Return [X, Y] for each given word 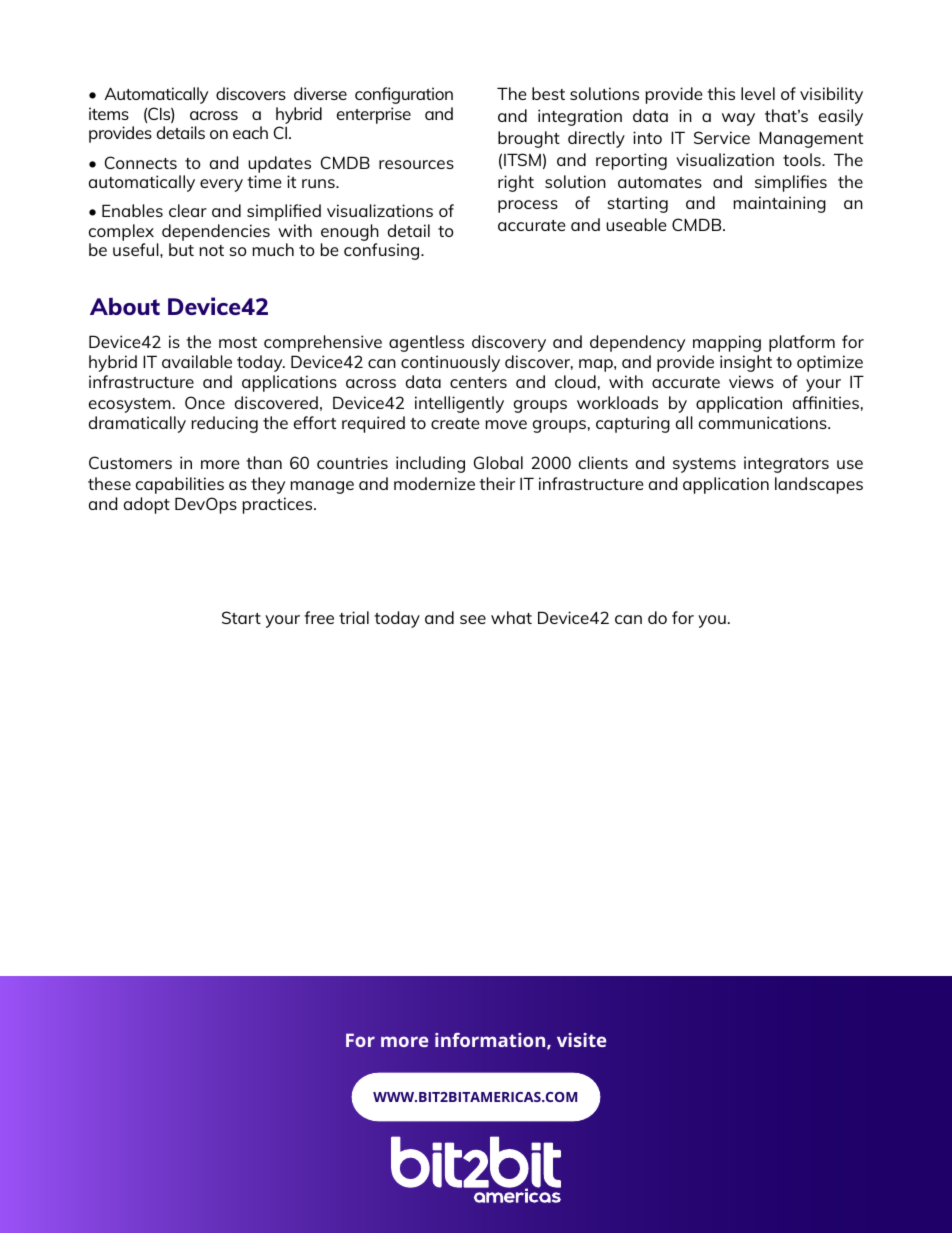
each [250, 132]
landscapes [819, 485]
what [511, 617]
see [473, 619]
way [738, 119]
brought [529, 139]
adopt [147, 505]
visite [581, 1040]
